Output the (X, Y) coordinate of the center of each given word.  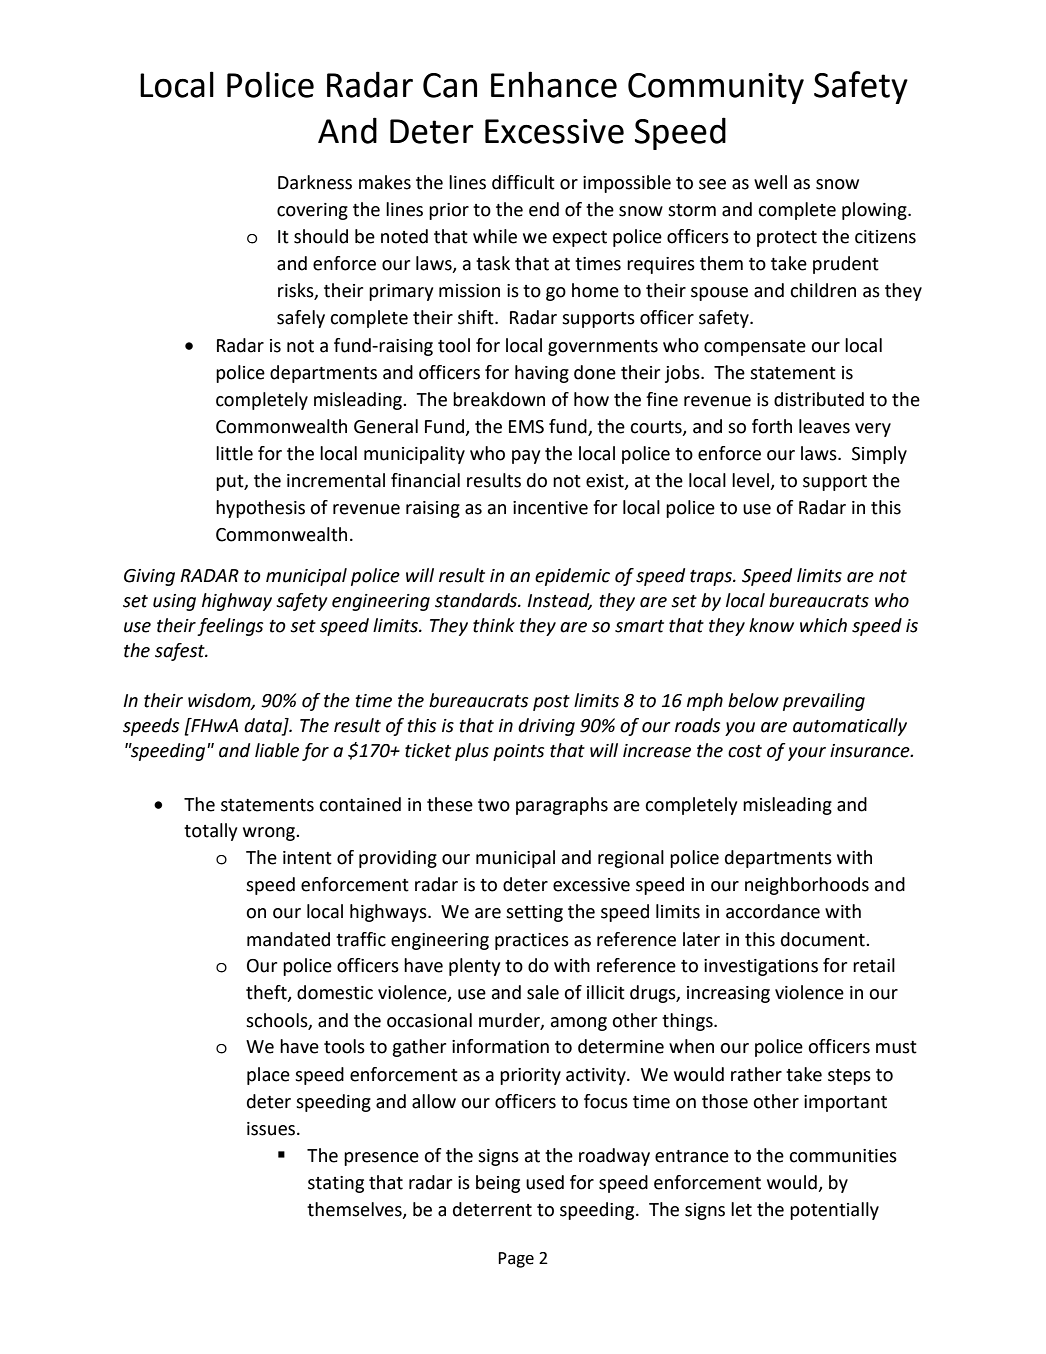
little (234, 453)
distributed (819, 399)
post (551, 703)
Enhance (554, 84)
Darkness (315, 182)
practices (532, 941)
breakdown (499, 399)
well (770, 182)
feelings (230, 627)
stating (336, 1184)
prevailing (824, 702)
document (824, 939)
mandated (288, 939)
